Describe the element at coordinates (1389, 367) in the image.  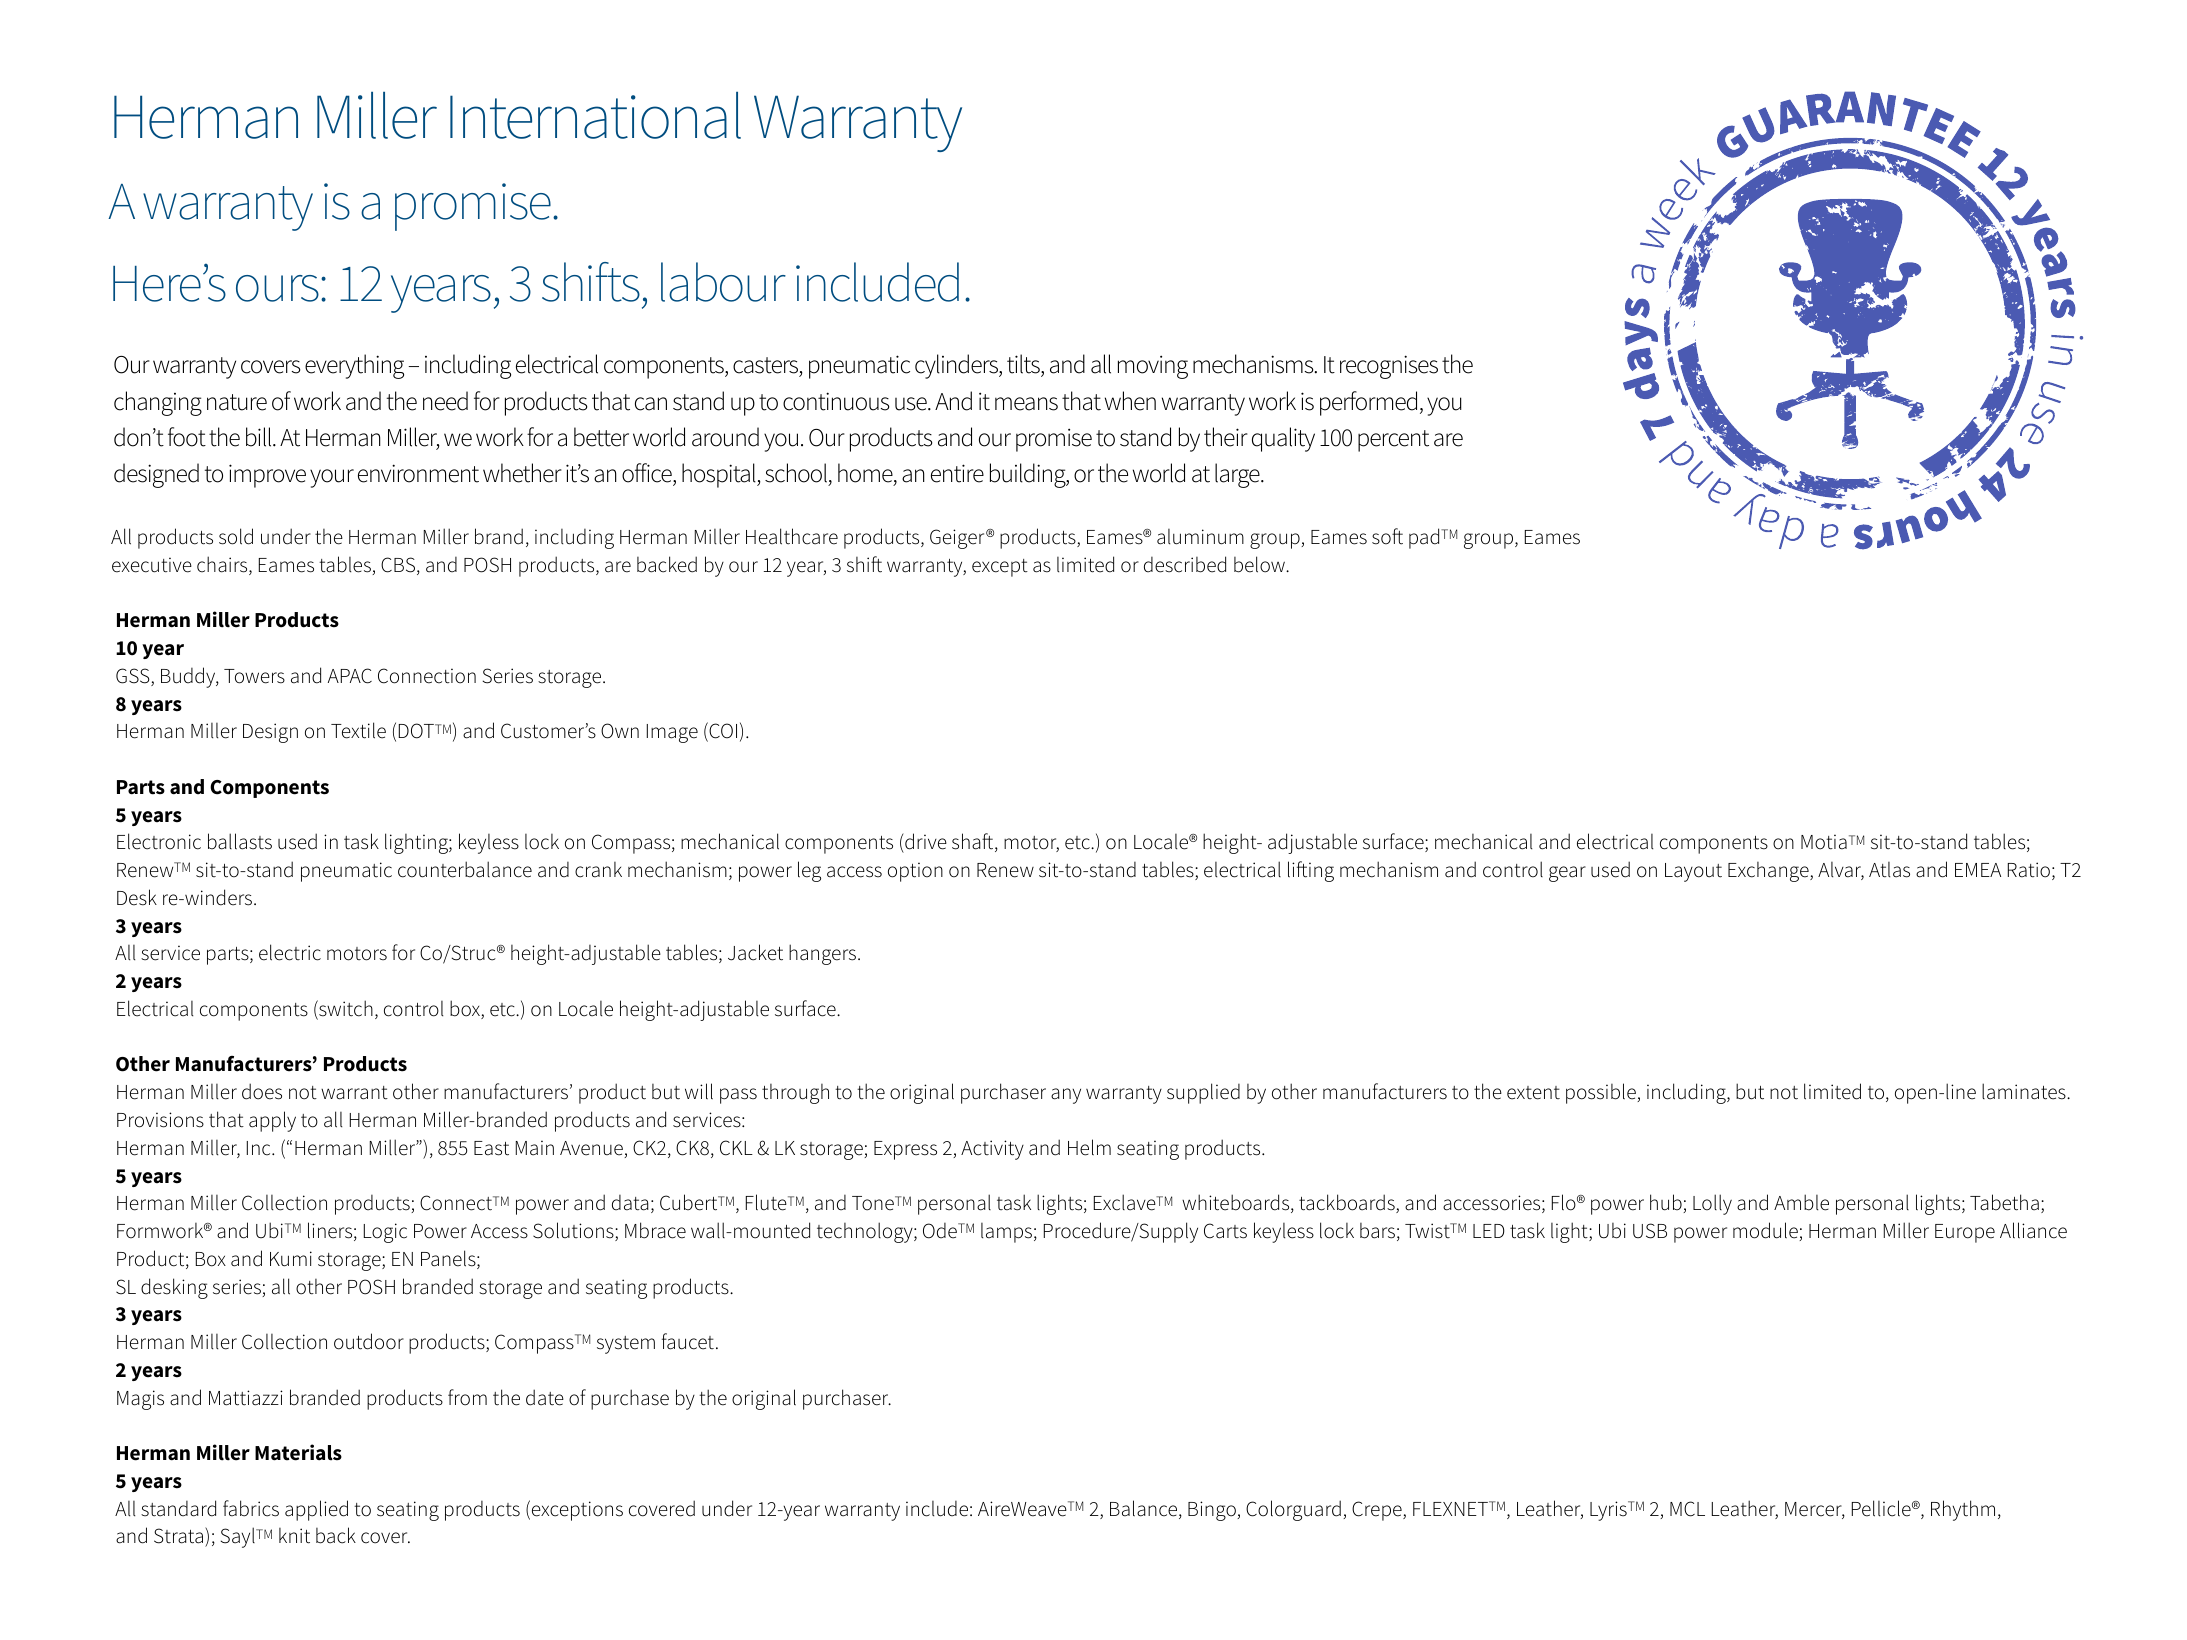
I see `recognises` at that location.
